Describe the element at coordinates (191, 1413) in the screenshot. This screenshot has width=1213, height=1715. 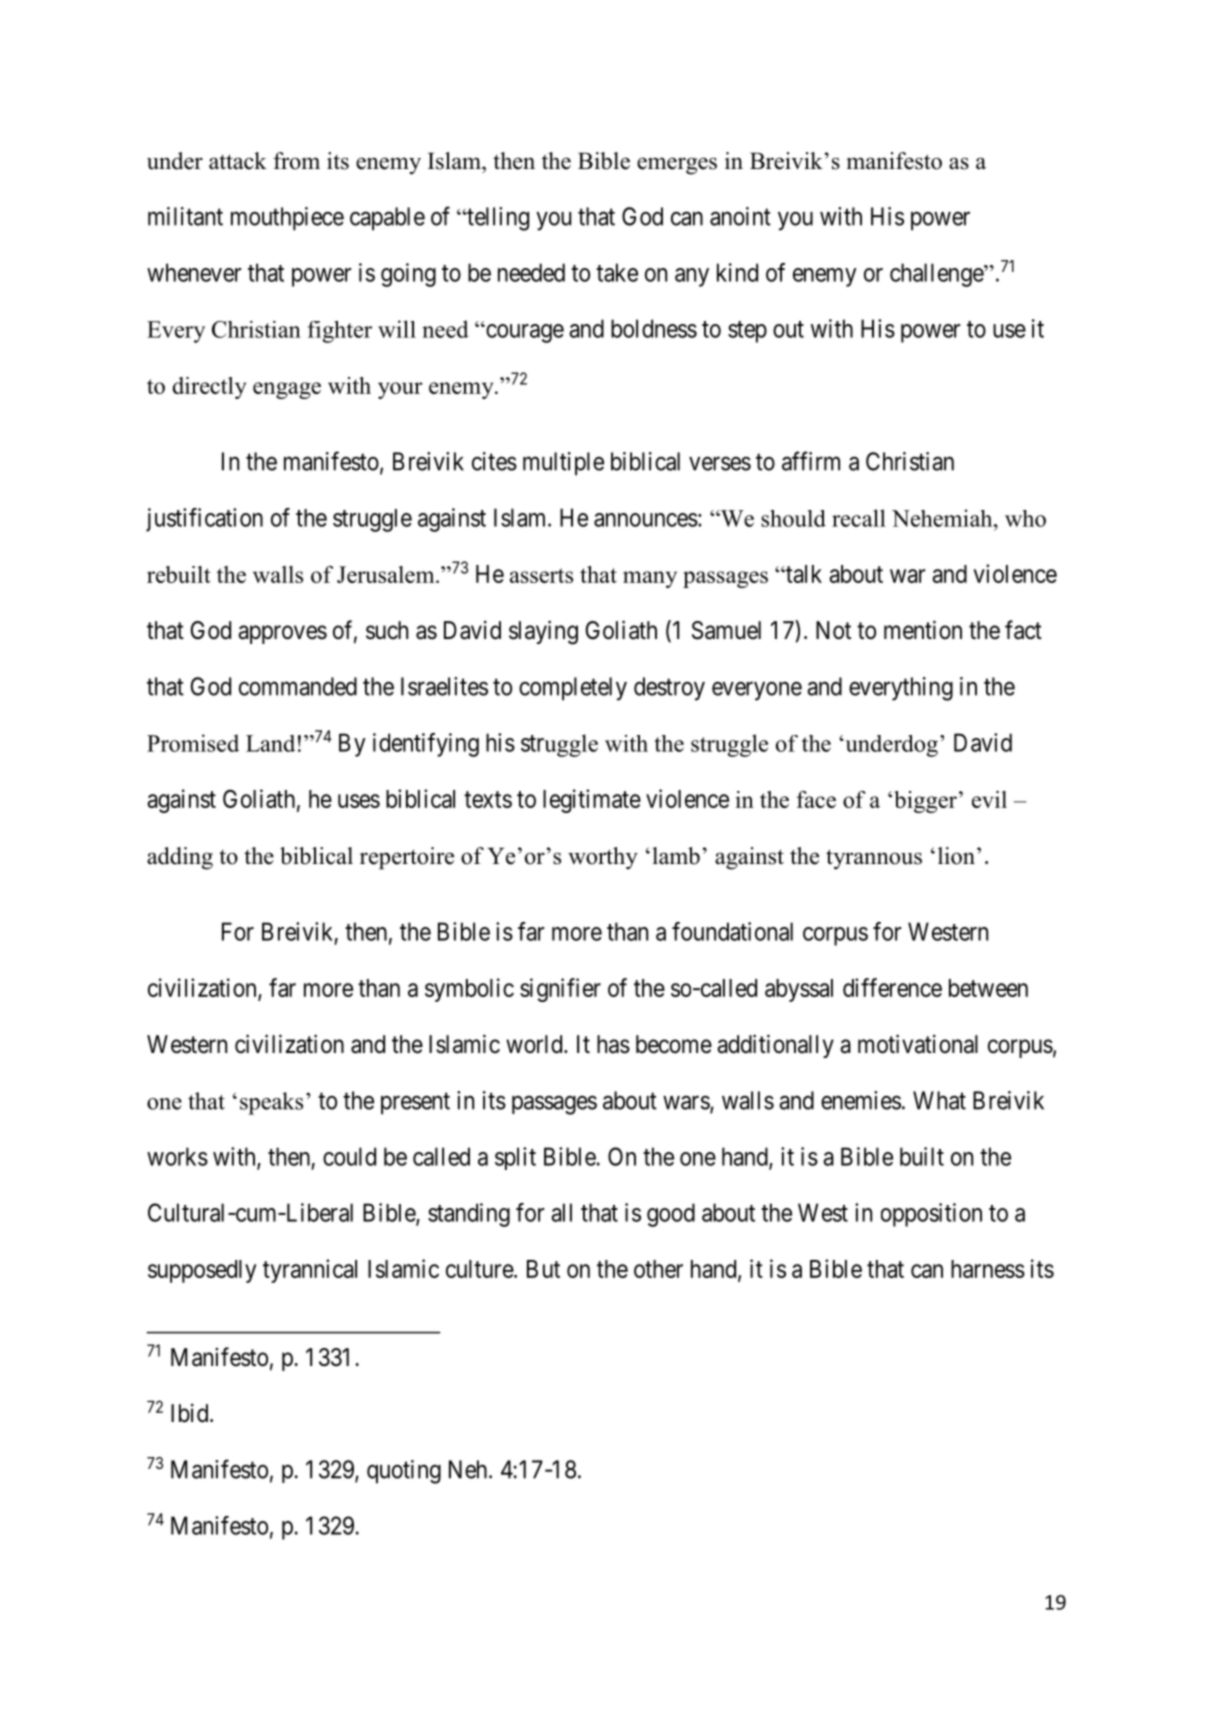
I see `Ibid` at that location.
